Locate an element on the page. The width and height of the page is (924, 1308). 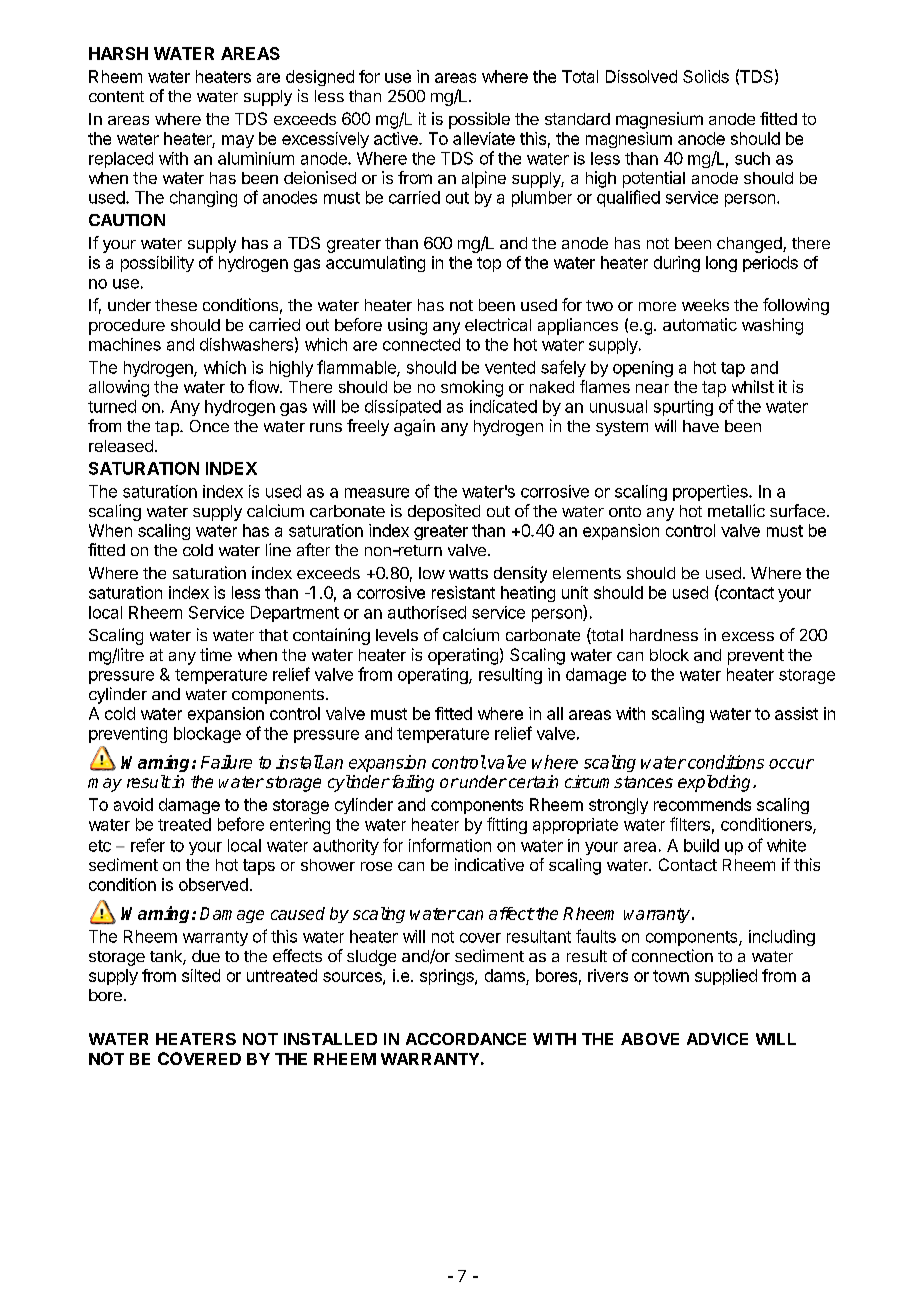
possible is located at coordinates (479, 120).
